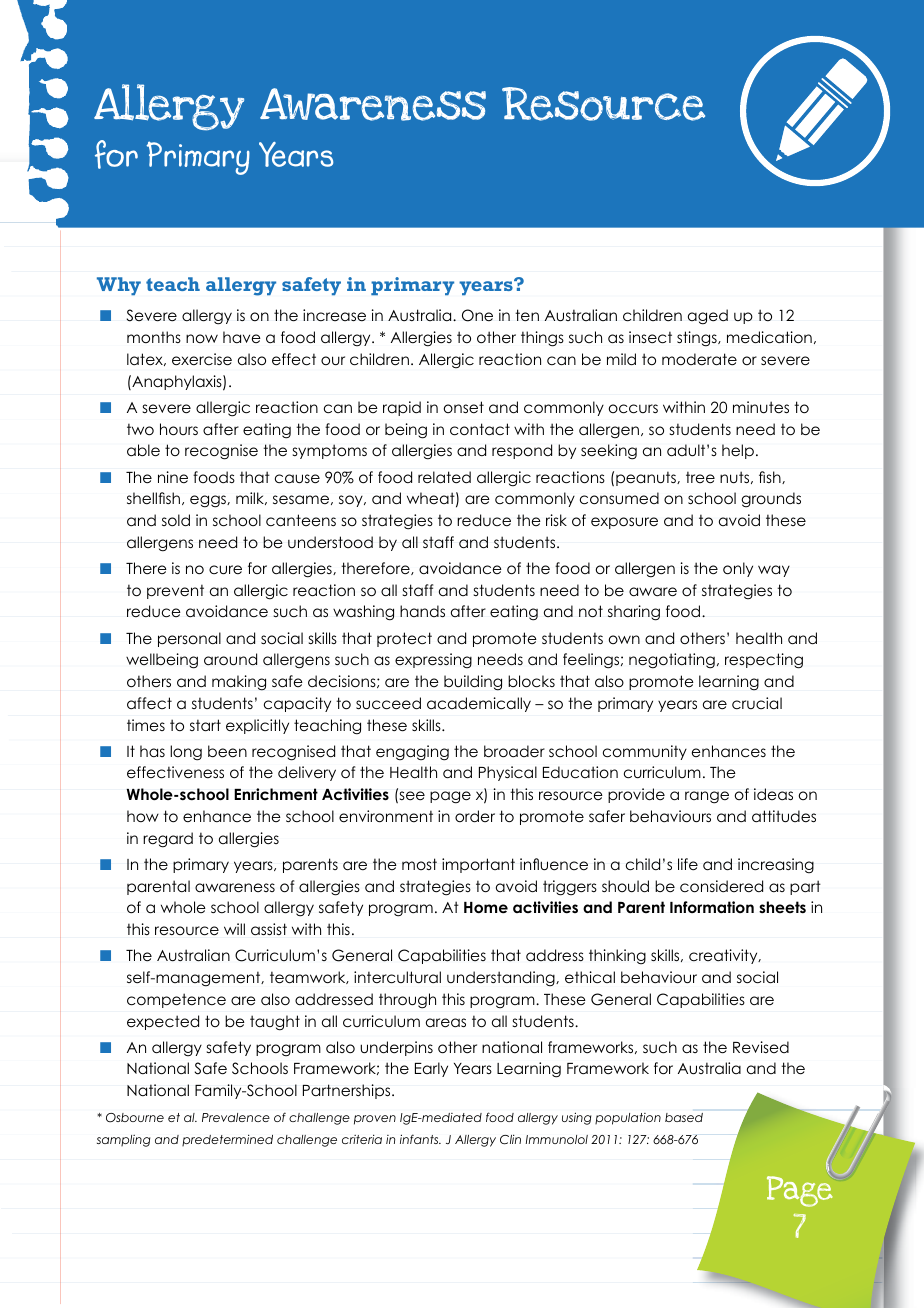 The width and height of the page is (924, 1308). What do you see at coordinates (708, 317) in the page?
I see `aged` at bounding box center [708, 317].
